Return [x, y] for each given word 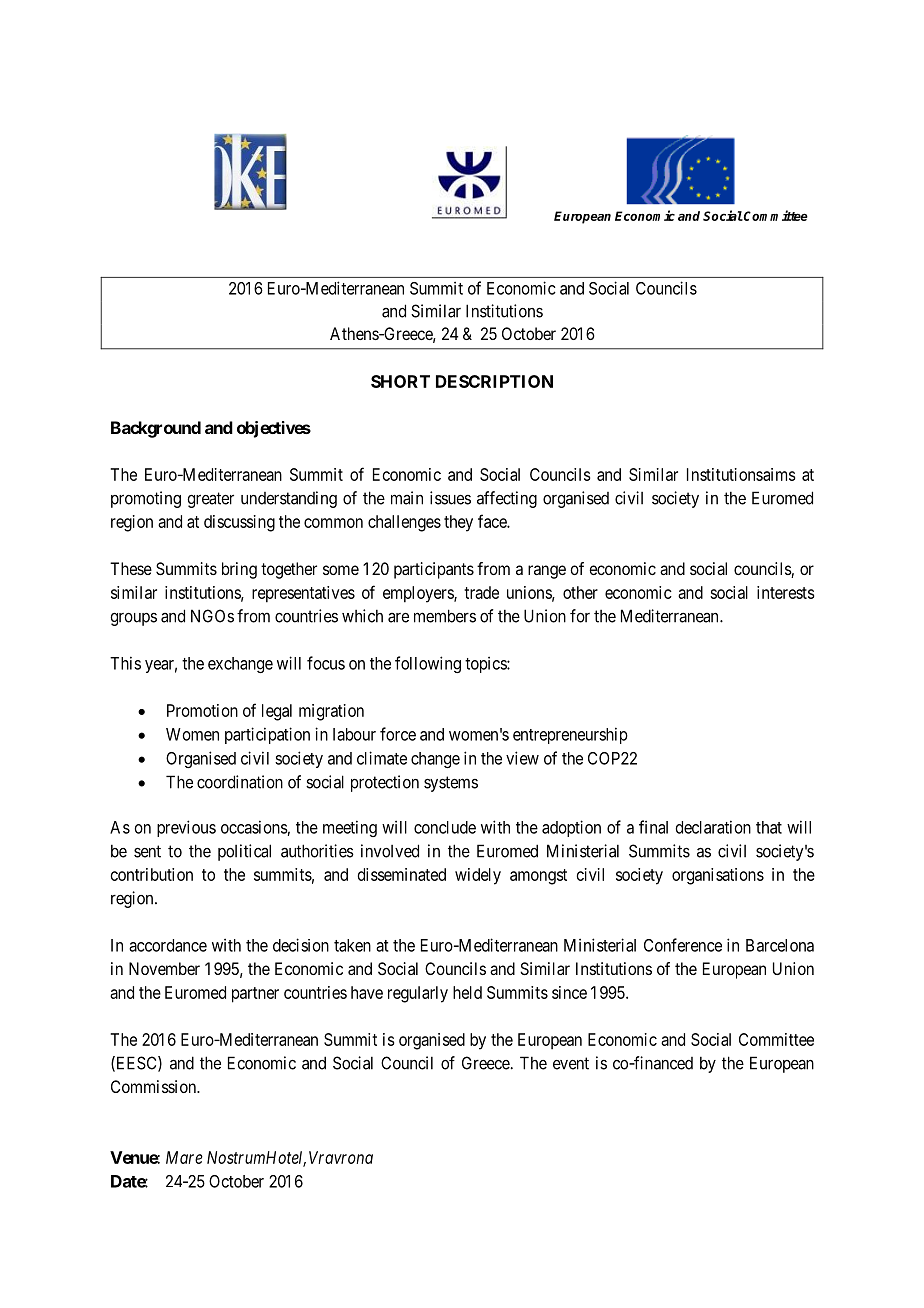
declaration [713, 827]
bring [239, 570]
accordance [168, 945]
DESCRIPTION [494, 381]
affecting [507, 499]
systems [451, 784]
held [467, 992]
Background [156, 429]
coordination [240, 782]
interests [786, 592]
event [571, 1063]
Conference [683, 945]
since [569, 992]
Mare [184, 1157]
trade [481, 592]
